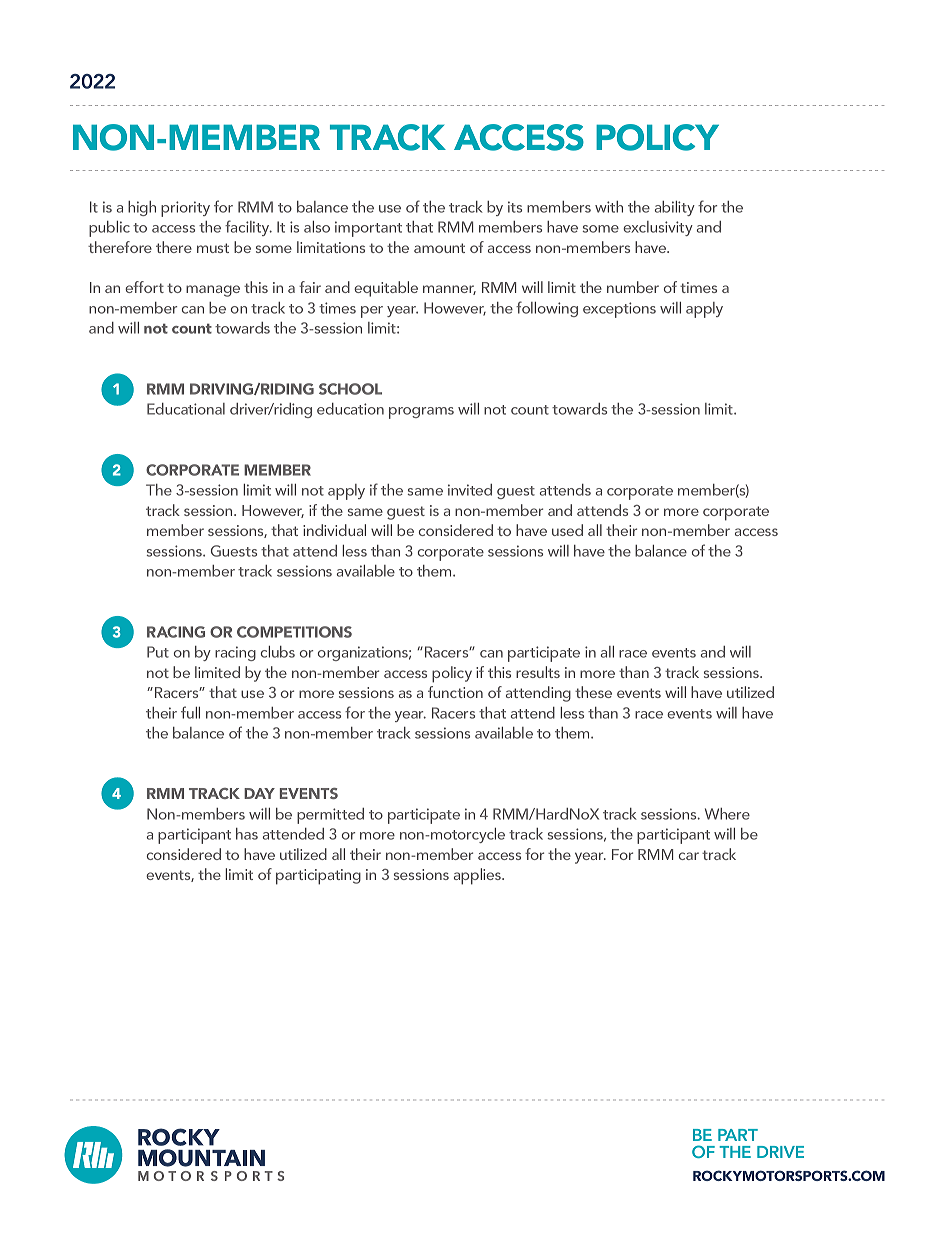  I want to click on these, so click(593, 692).
